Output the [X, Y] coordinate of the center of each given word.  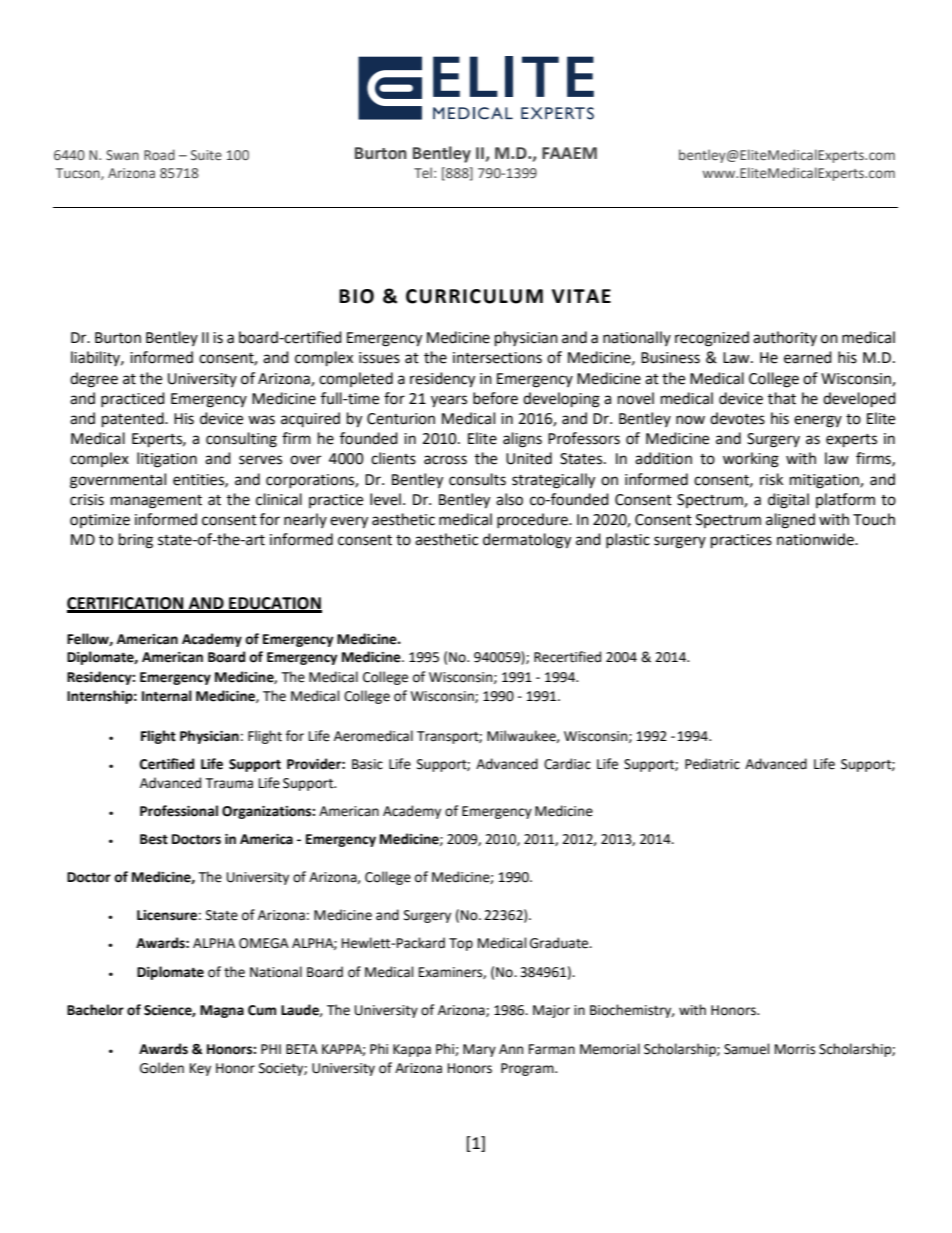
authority [785, 338]
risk [771, 479]
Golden [162, 1068]
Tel [423, 172]
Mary [479, 1050]
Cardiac [567, 764]
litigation [167, 460]
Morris [795, 1049]
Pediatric [712, 764]
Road [159, 154]
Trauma [229, 783]
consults [477, 479]
